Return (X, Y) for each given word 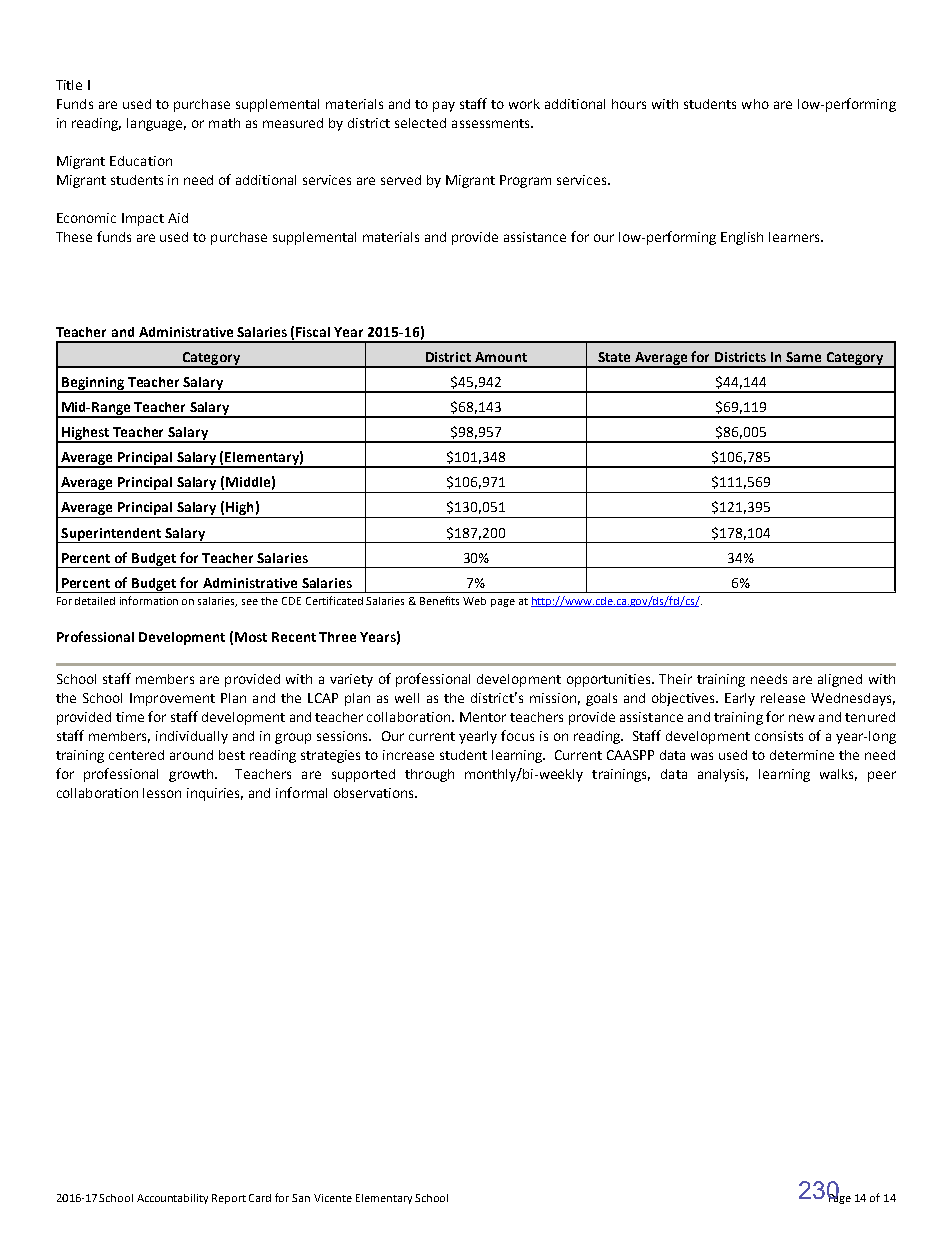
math (224, 123)
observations (375, 793)
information (149, 600)
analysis (723, 775)
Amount (501, 357)
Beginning (93, 384)
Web (474, 601)
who (755, 104)
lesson (162, 793)
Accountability (172, 1199)
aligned (840, 680)
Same (803, 357)
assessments (492, 123)
